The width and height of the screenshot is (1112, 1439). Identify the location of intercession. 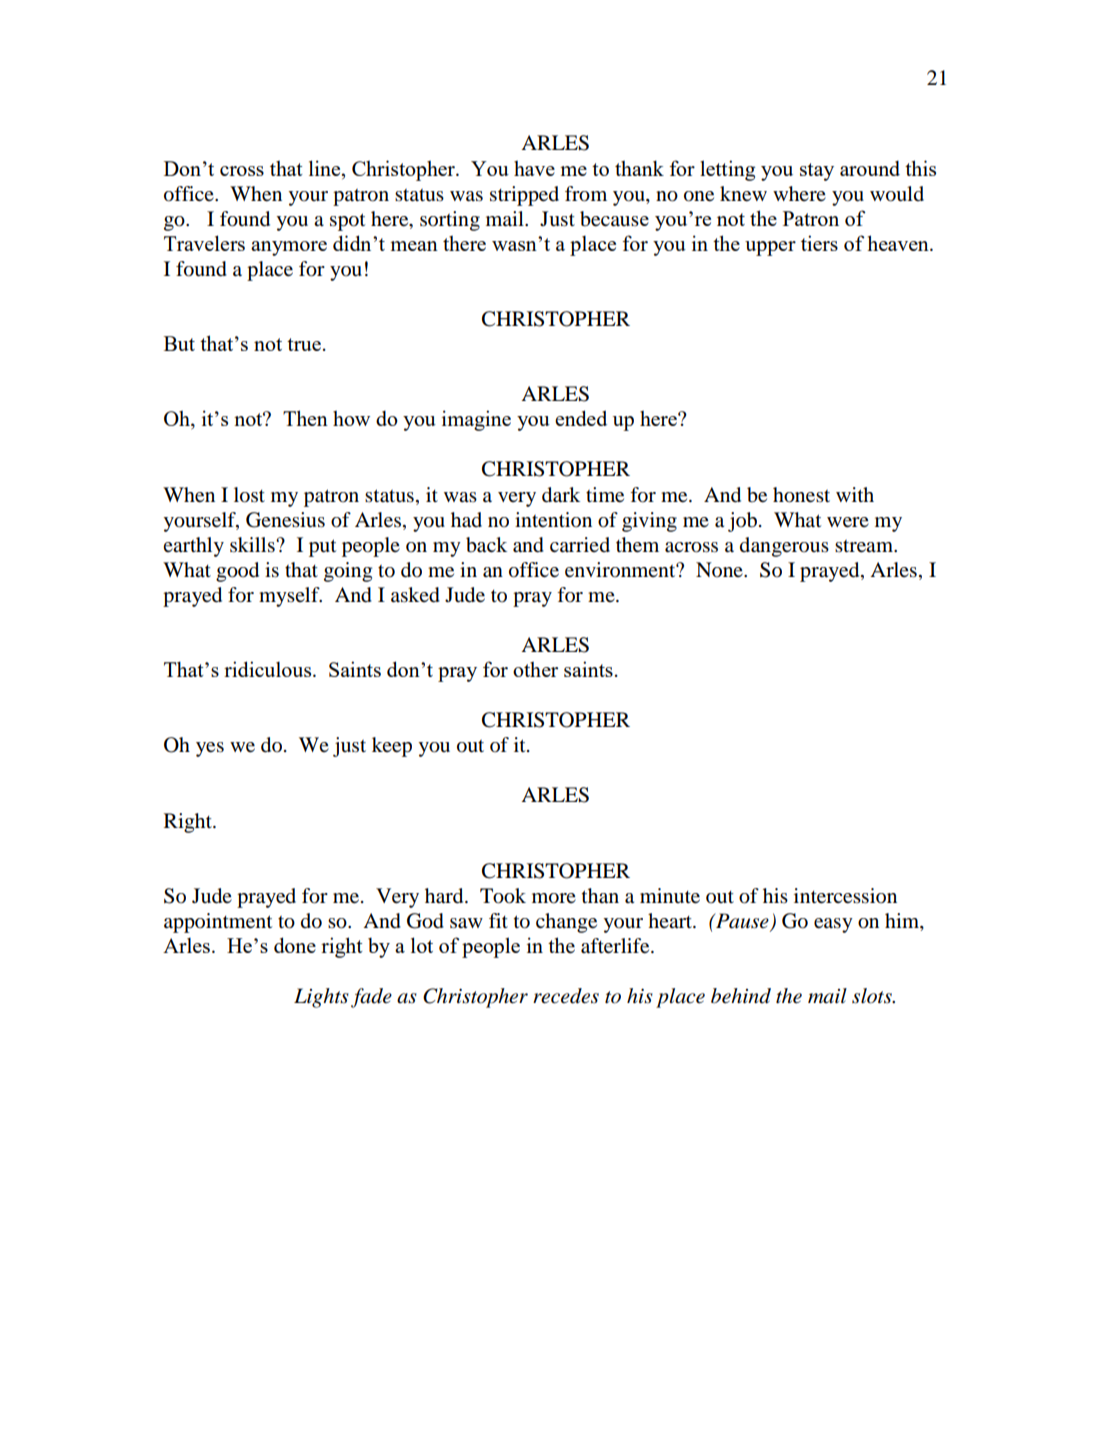
(845, 896).
